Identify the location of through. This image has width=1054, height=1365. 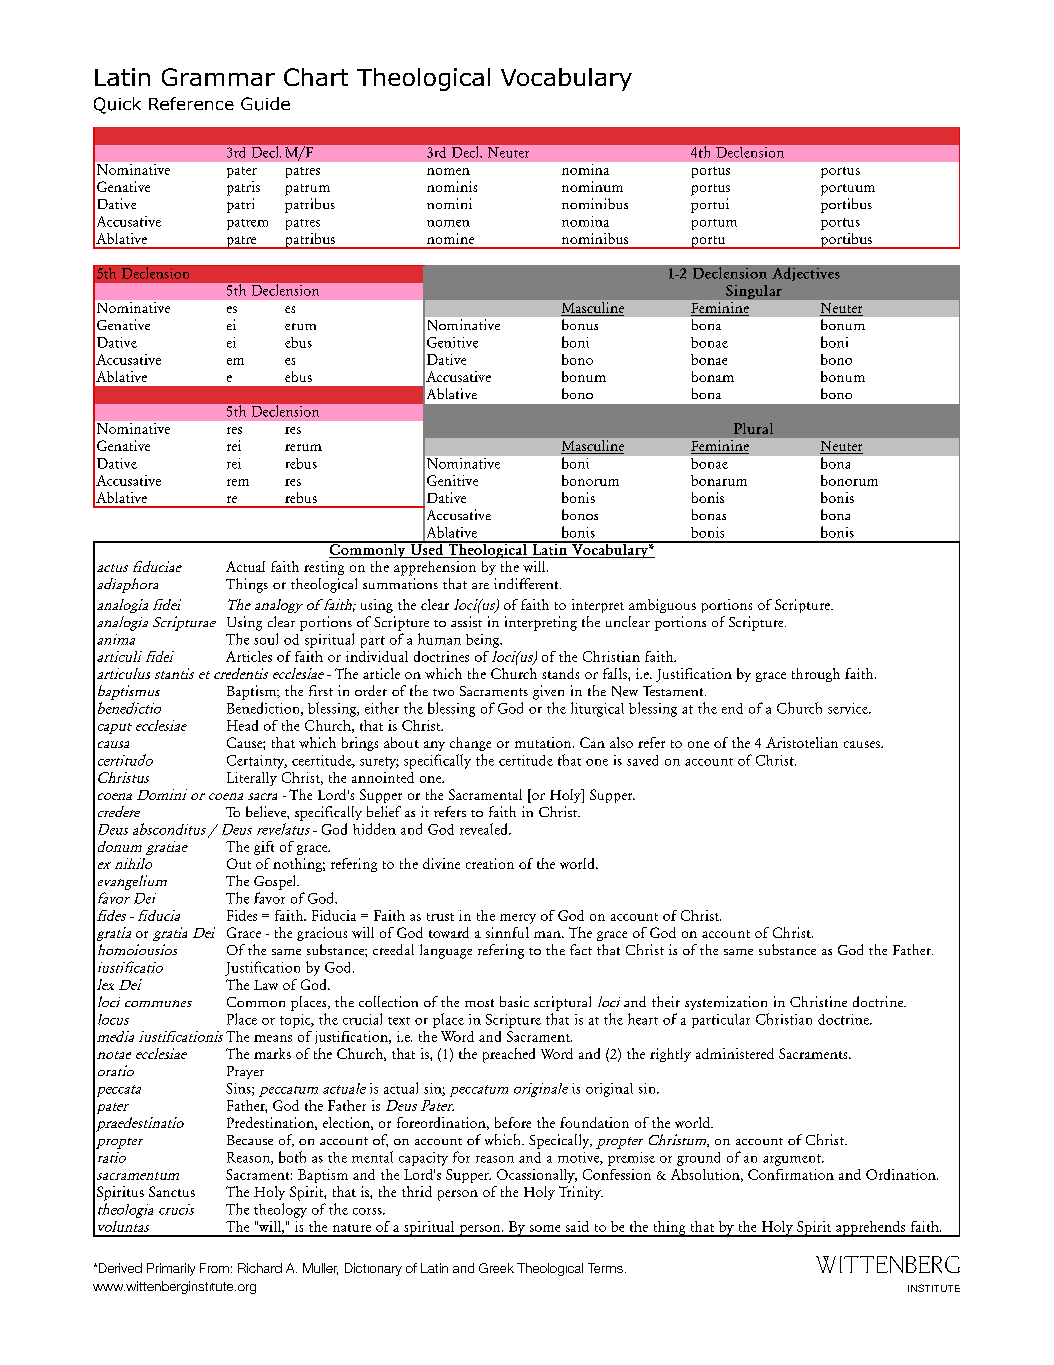
(816, 675).
